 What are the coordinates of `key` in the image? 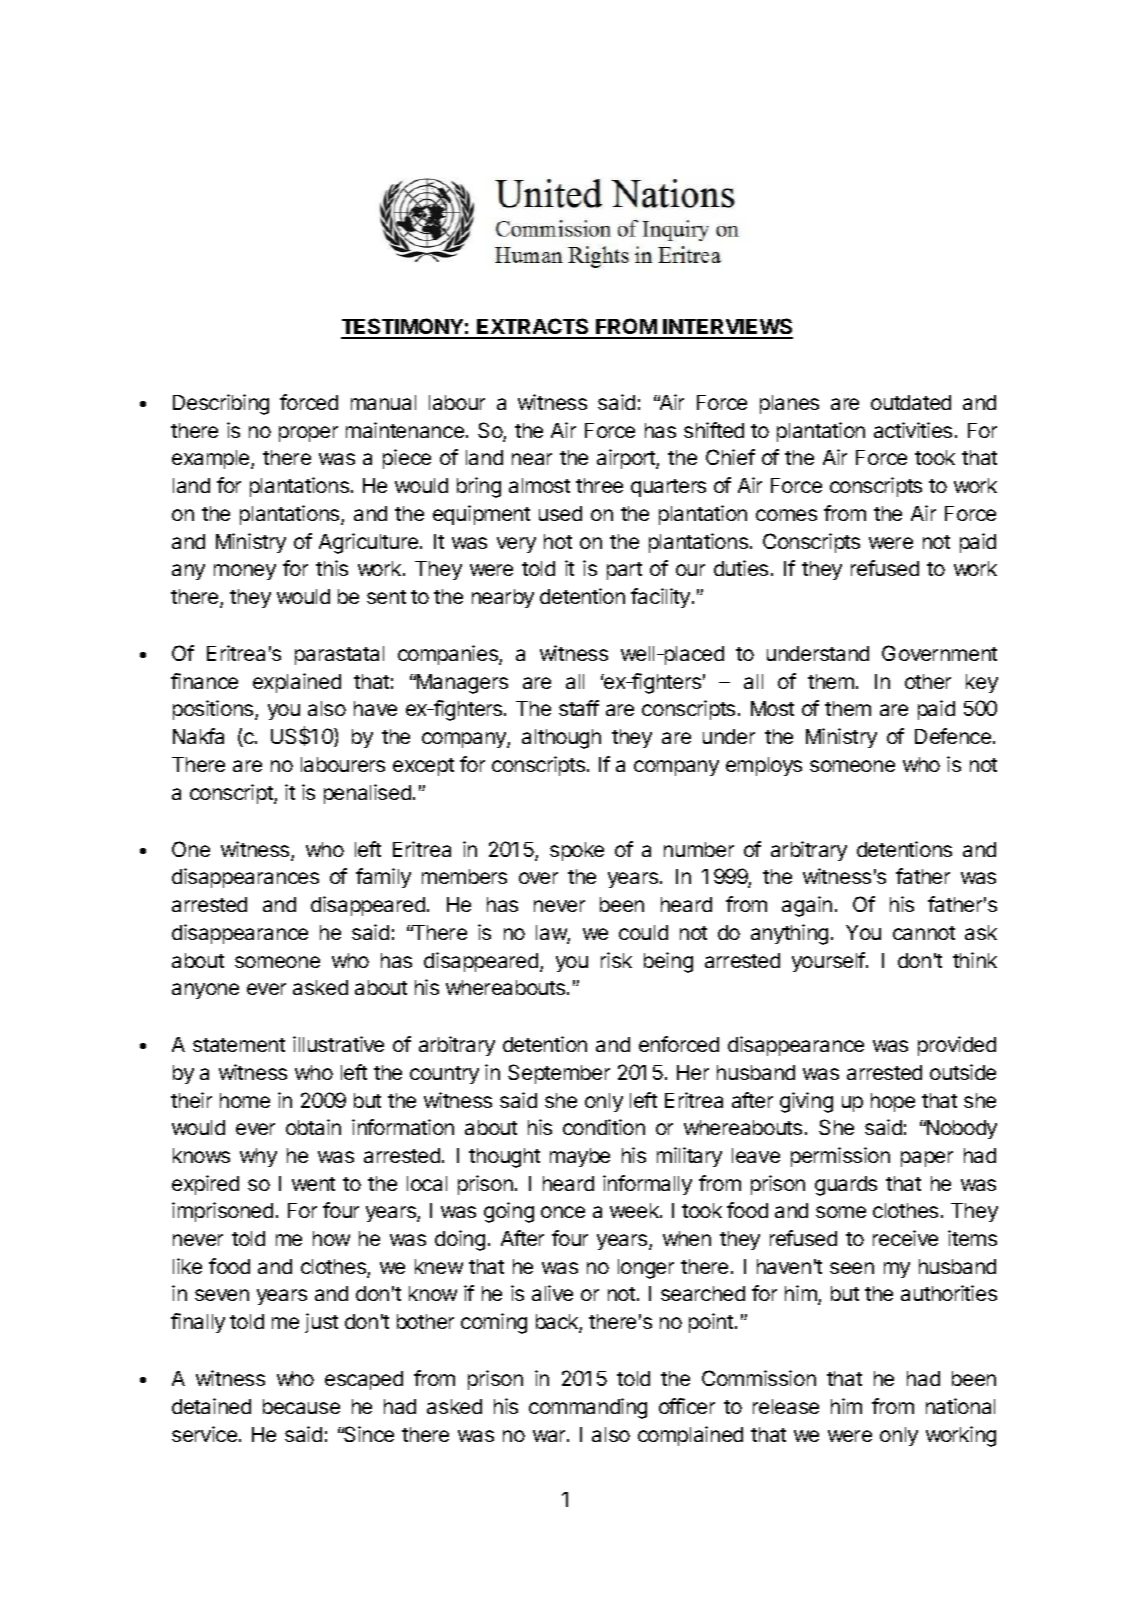 It's located at (982, 683).
